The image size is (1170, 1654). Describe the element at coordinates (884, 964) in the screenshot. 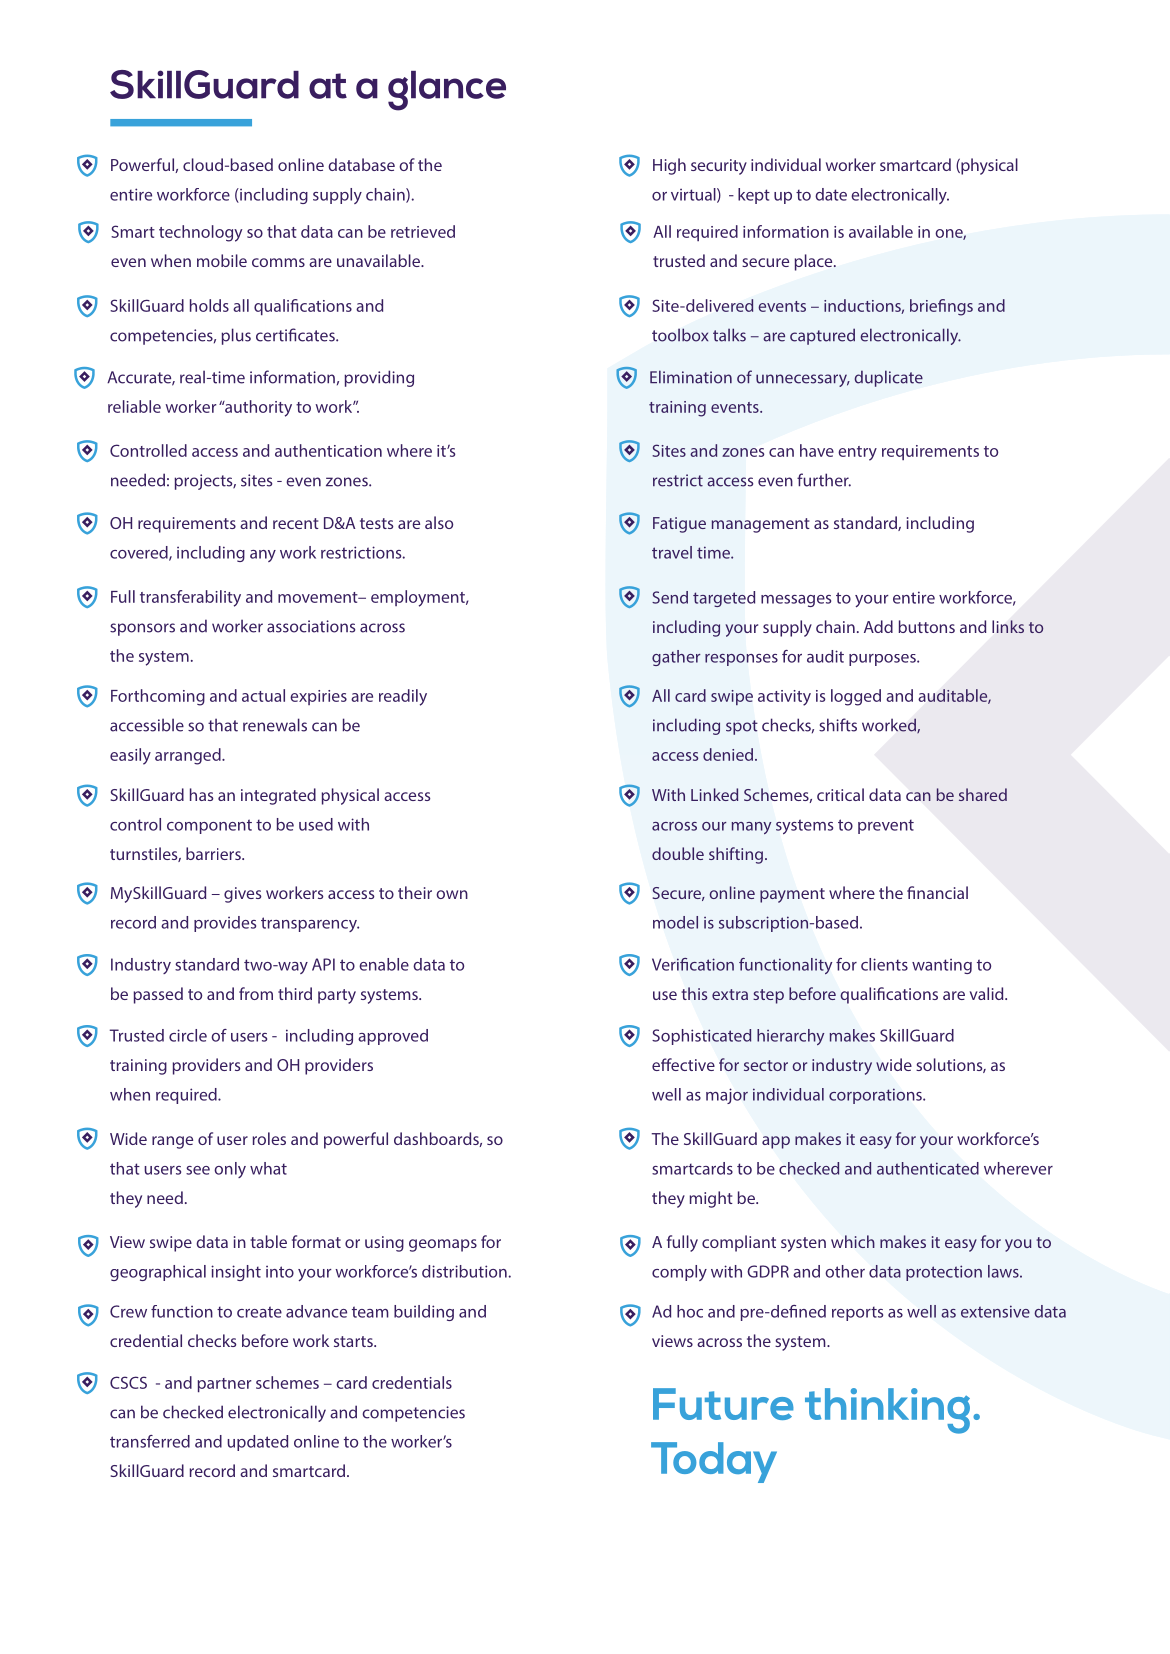

I see `clients` at that location.
